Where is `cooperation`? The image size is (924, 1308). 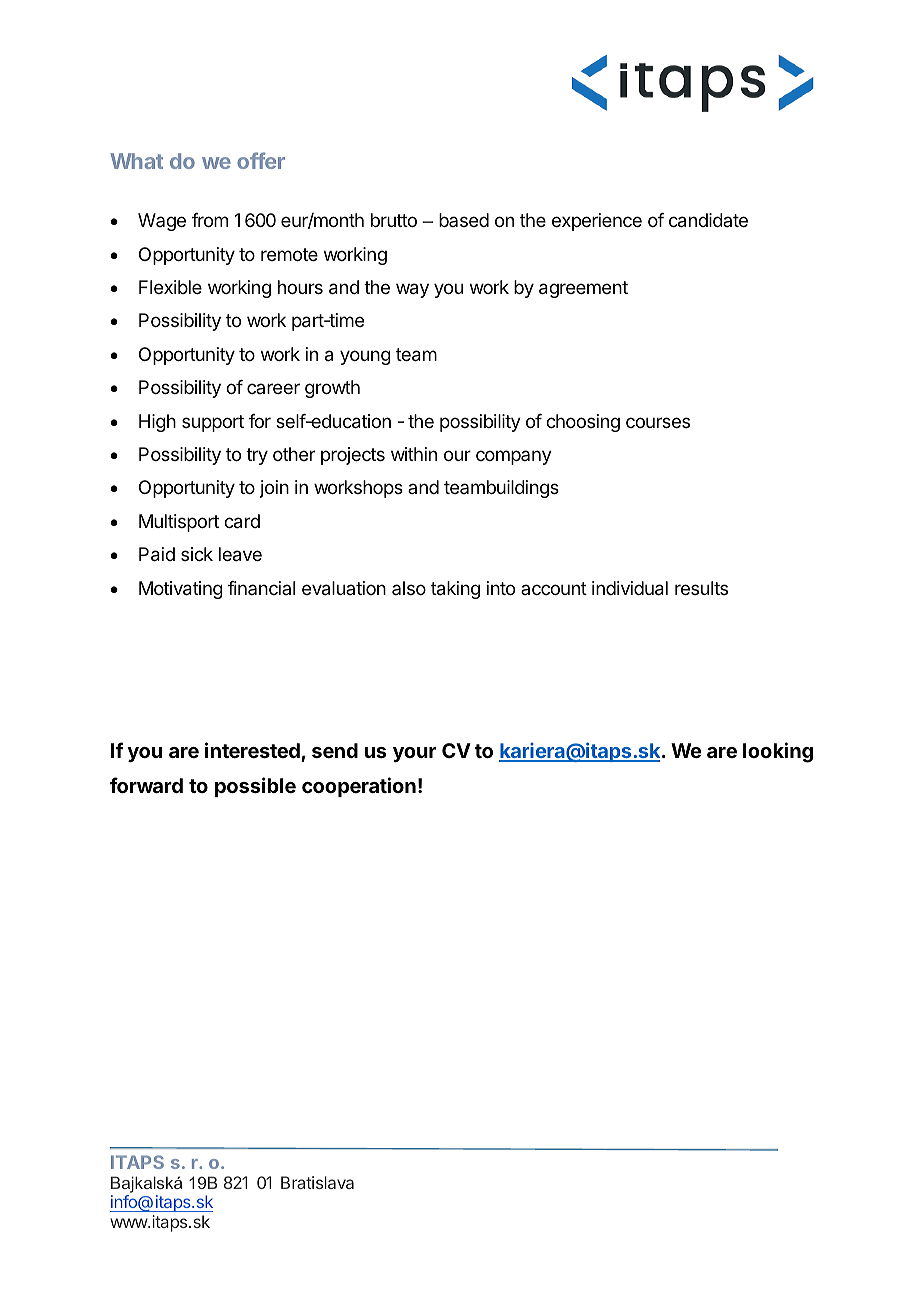
cooperation is located at coordinates (359, 787).
